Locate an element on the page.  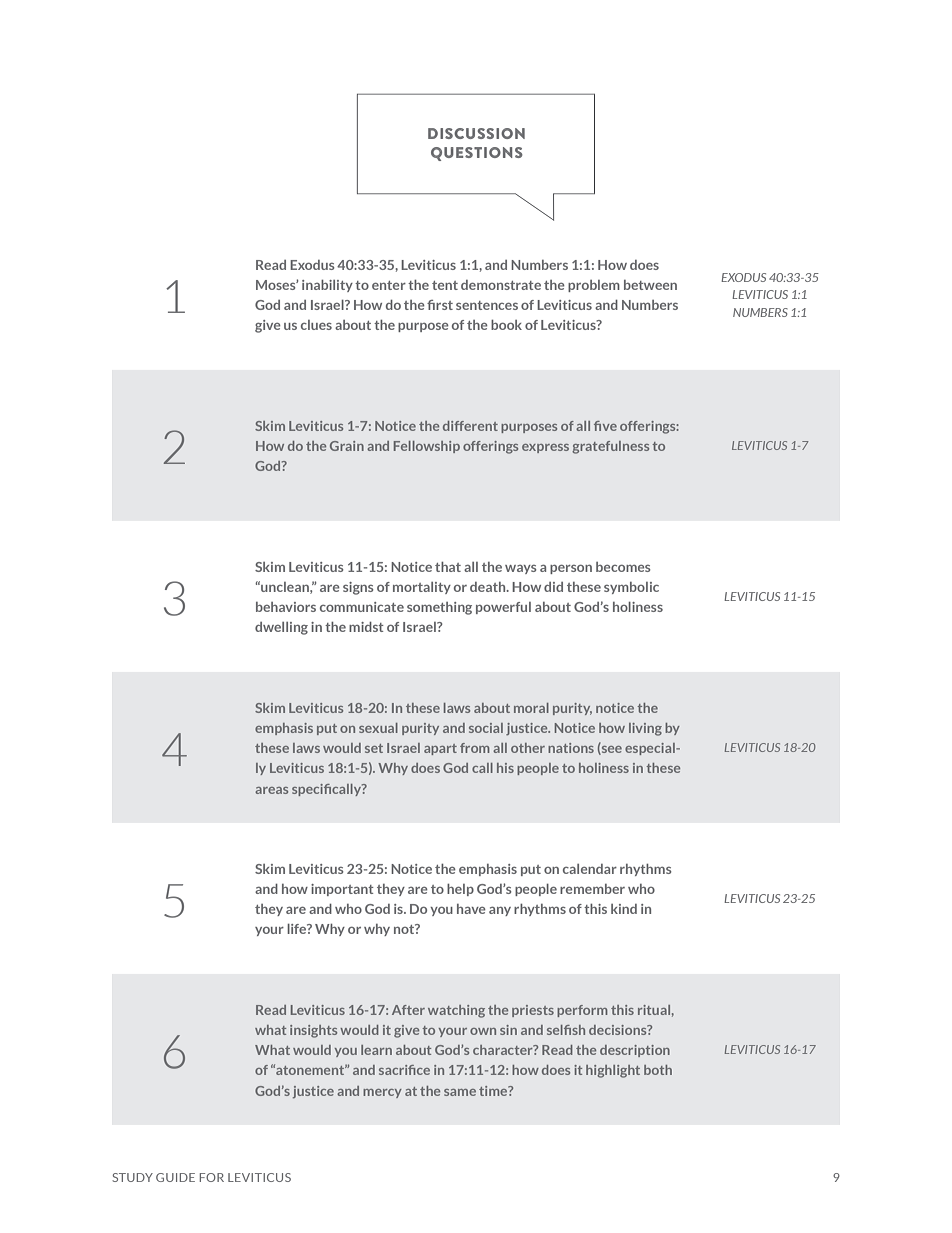
highlight is located at coordinates (613, 1071).
